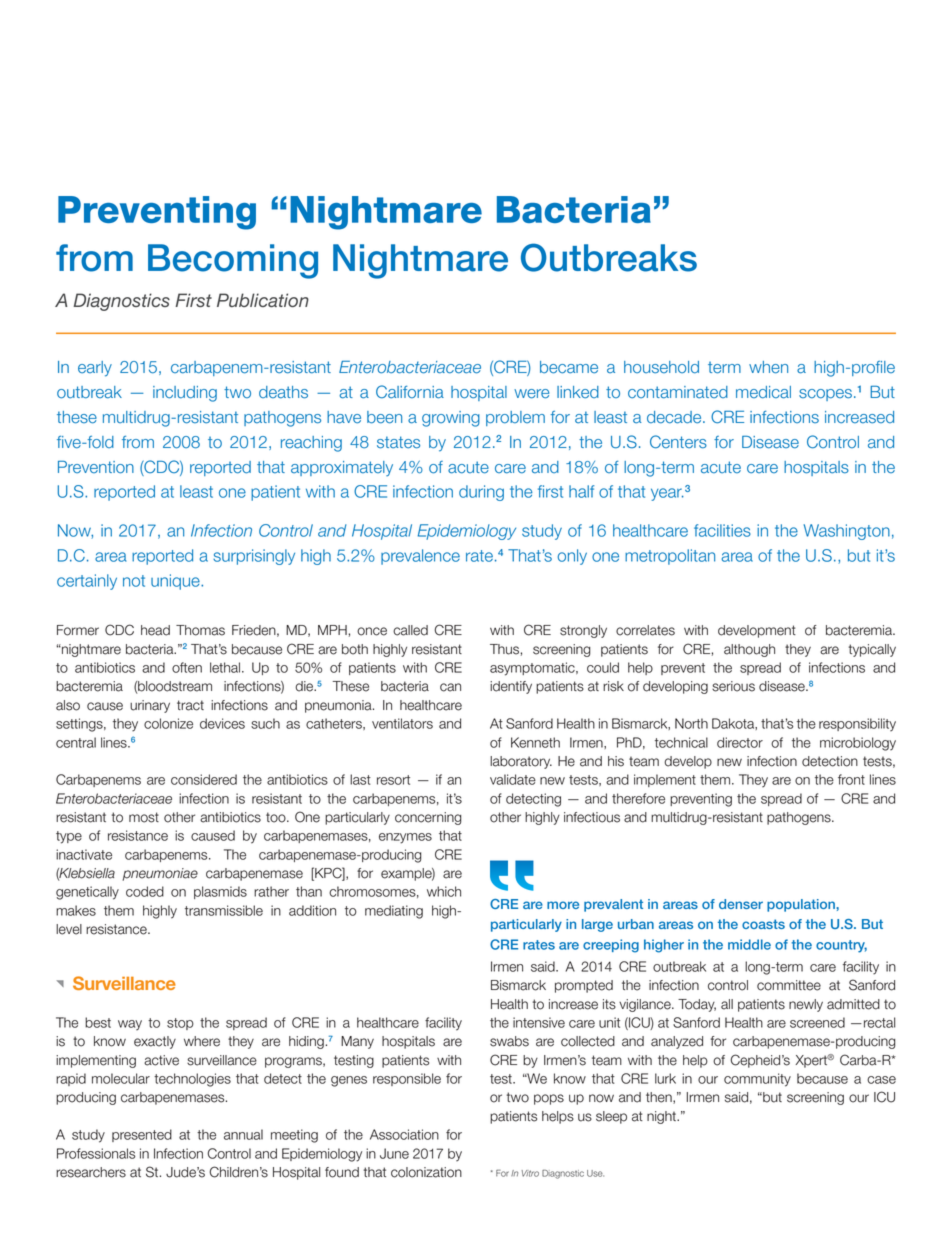  I want to click on presented, so click(142, 1135).
